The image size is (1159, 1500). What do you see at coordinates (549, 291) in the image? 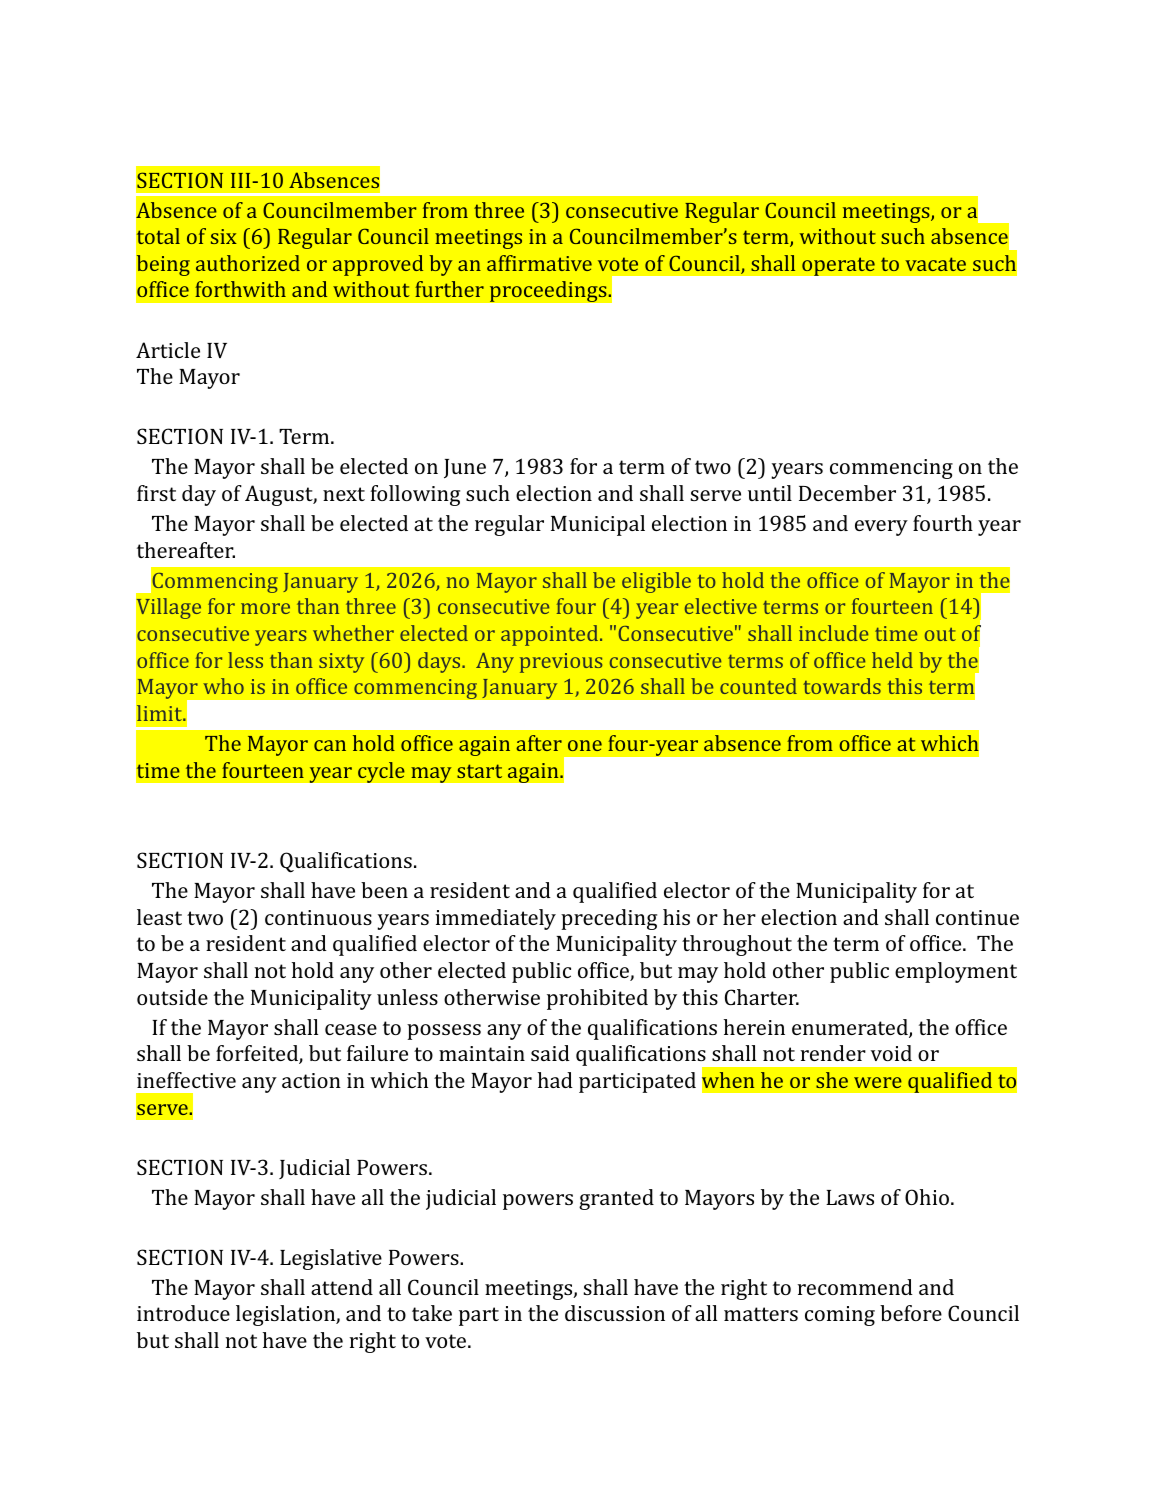
I see `proceedings` at bounding box center [549, 291].
